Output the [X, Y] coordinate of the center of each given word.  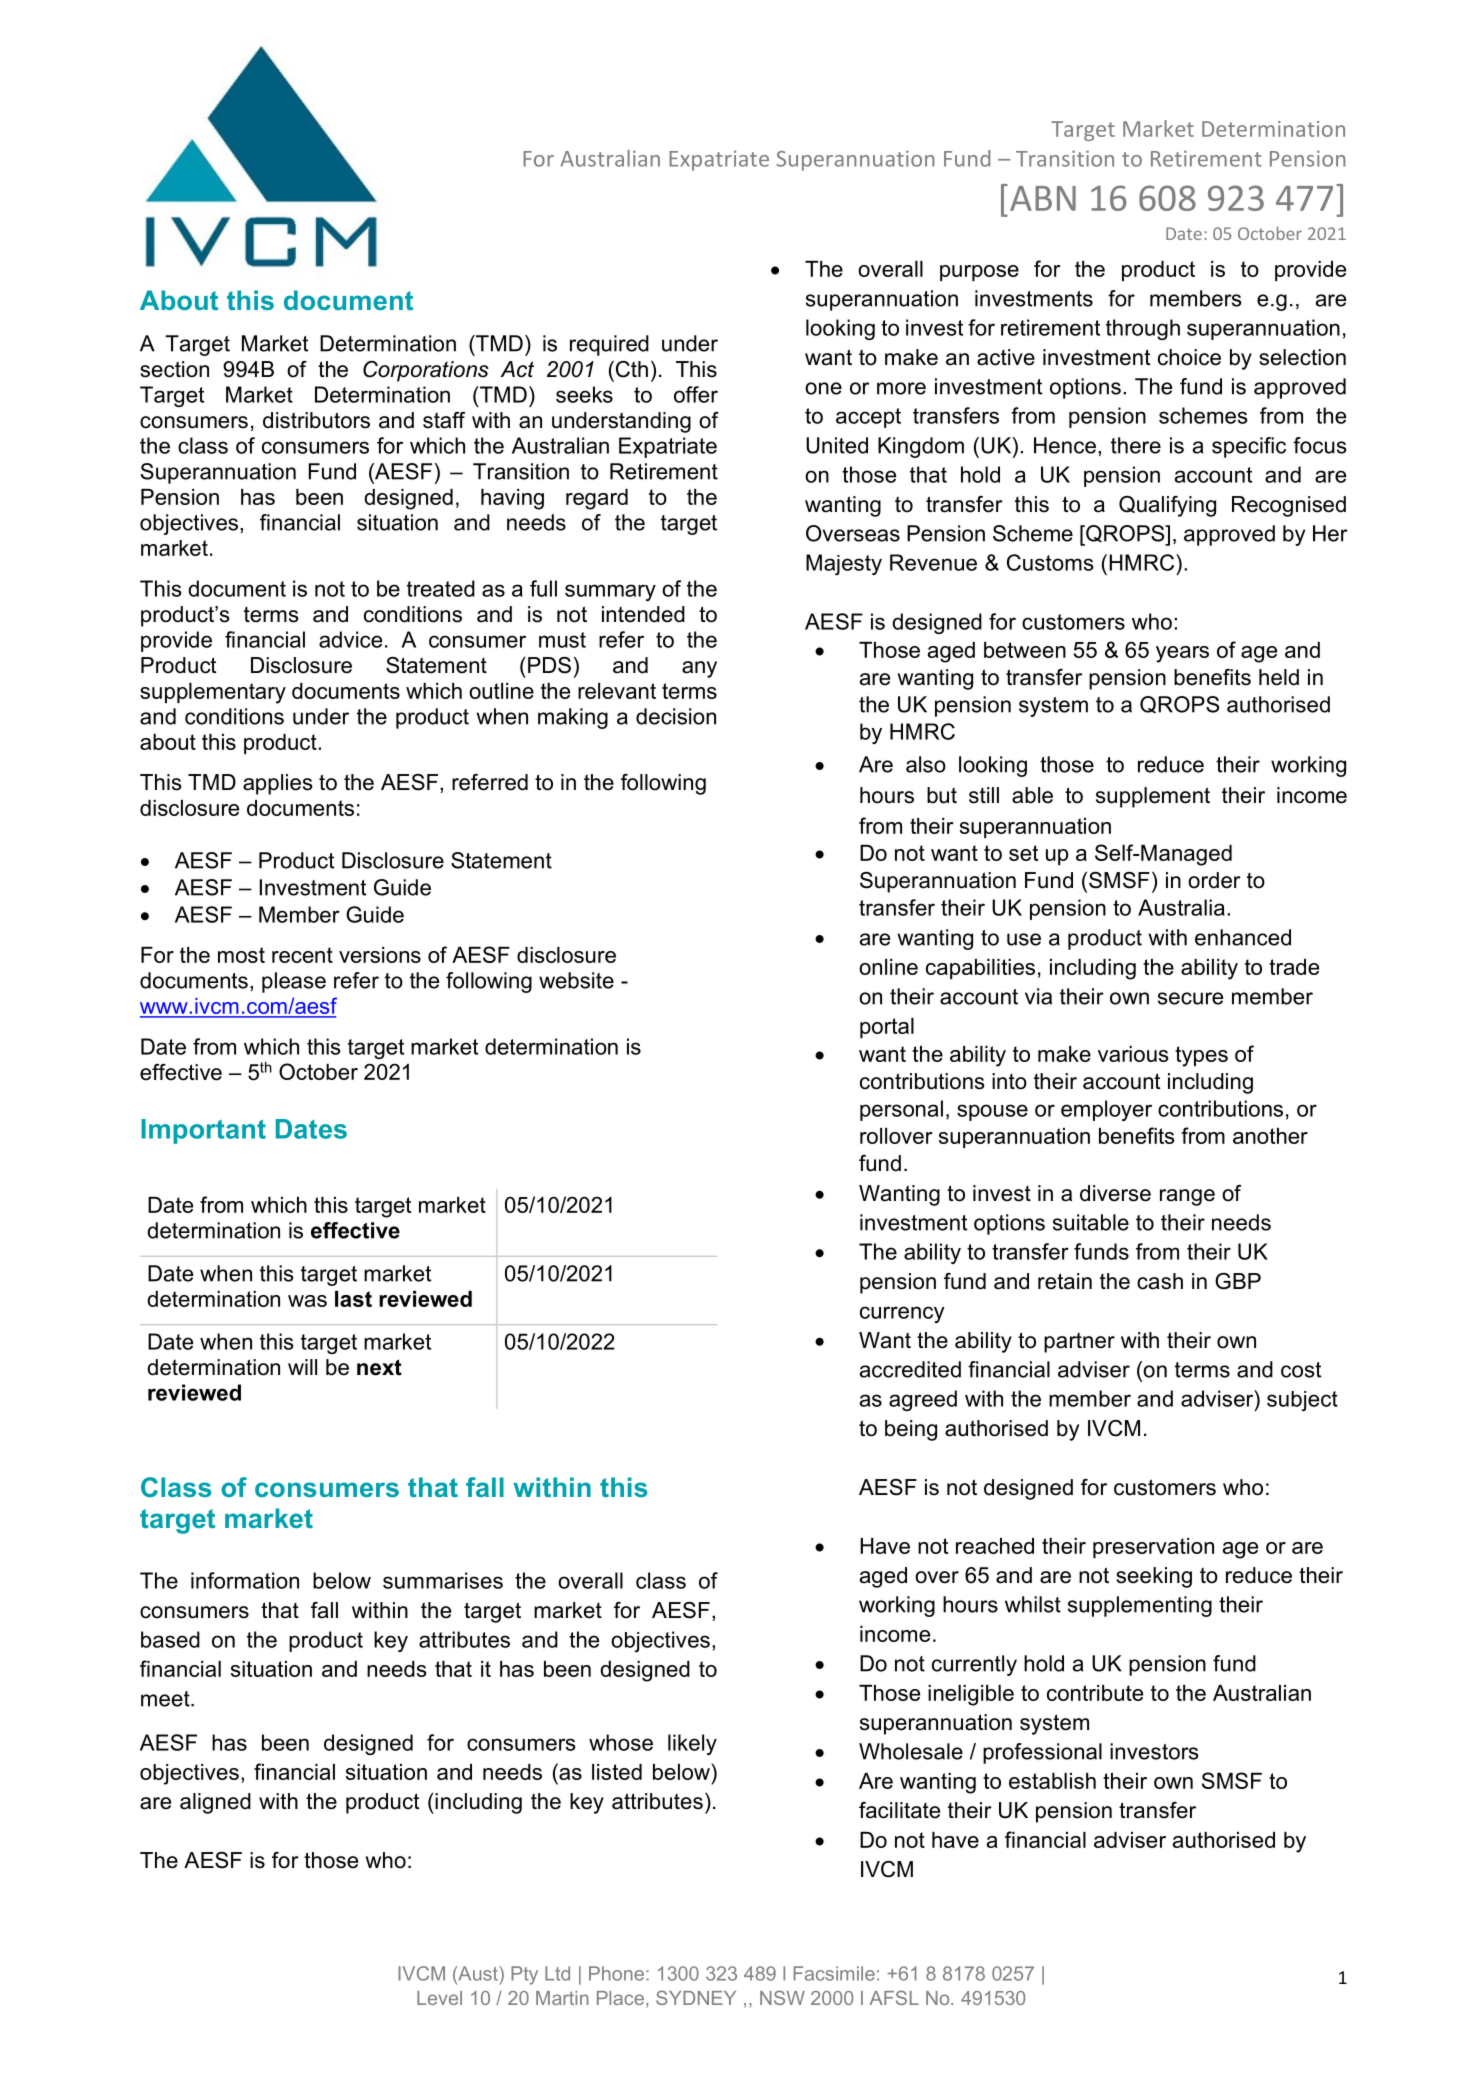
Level [439, 1998]
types [1201, 1056]
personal [901, 1110]
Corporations [426, 371]
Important [203, 1131]
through [1143, 329]
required [609, 345]
